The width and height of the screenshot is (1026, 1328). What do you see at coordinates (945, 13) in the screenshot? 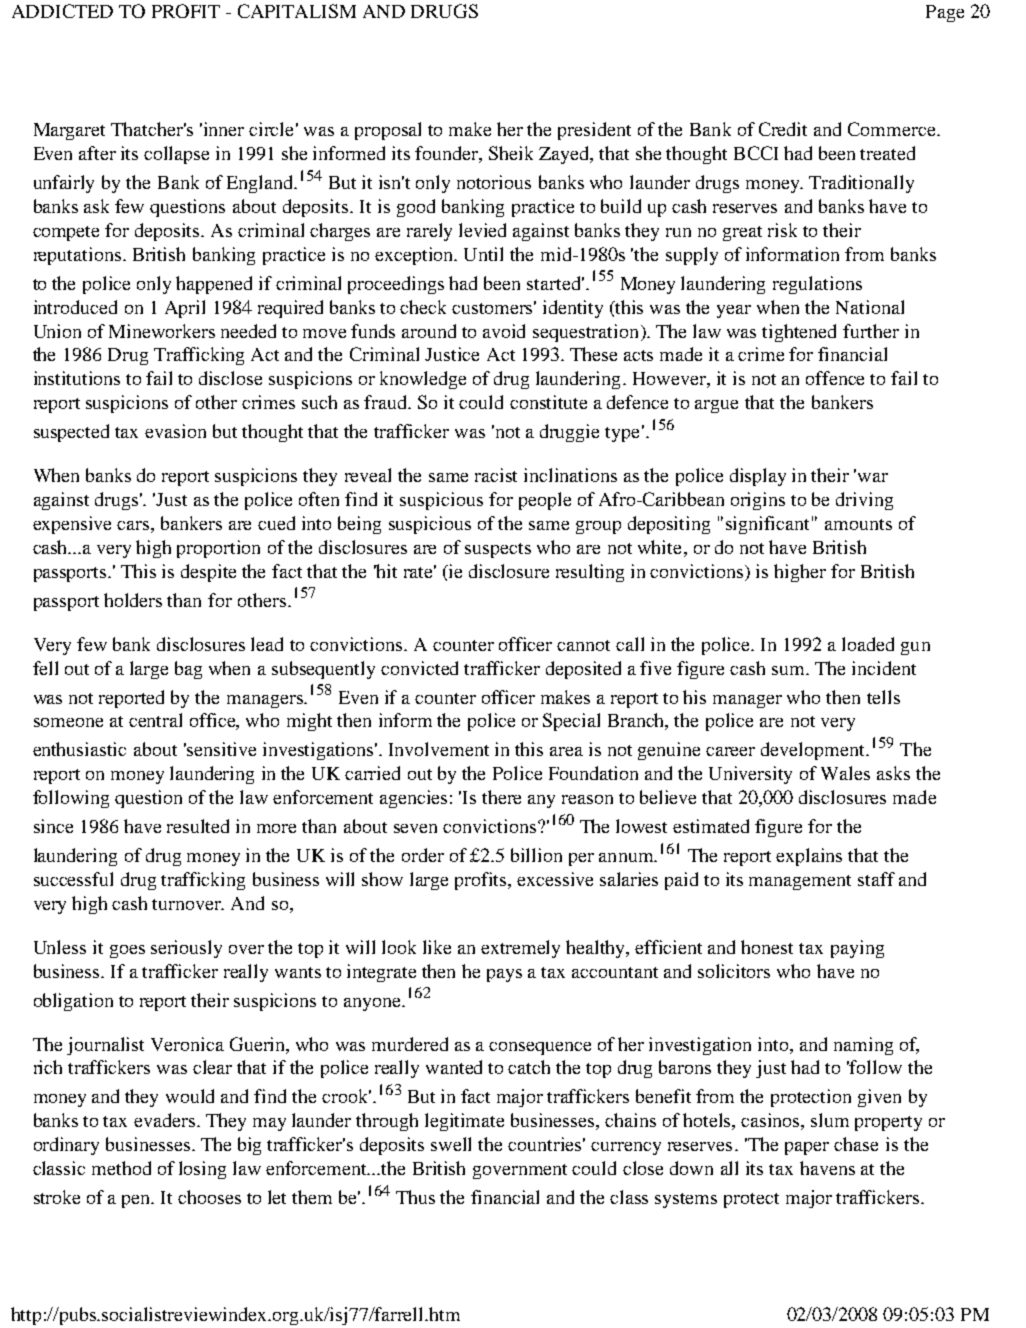
I see `Page` at bounding box center [945, 13].
